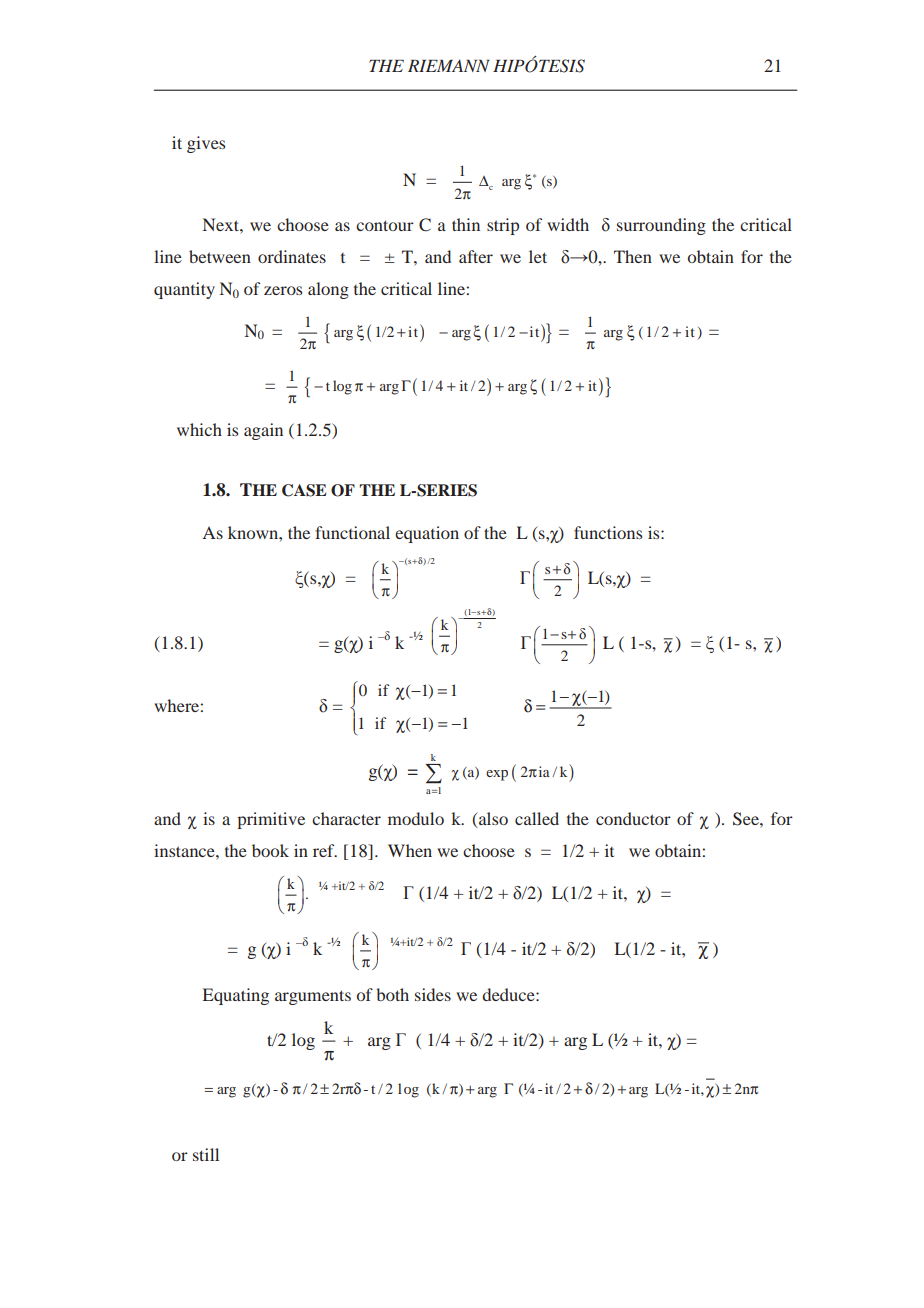  I want to click on sides, so click(433, 994).
